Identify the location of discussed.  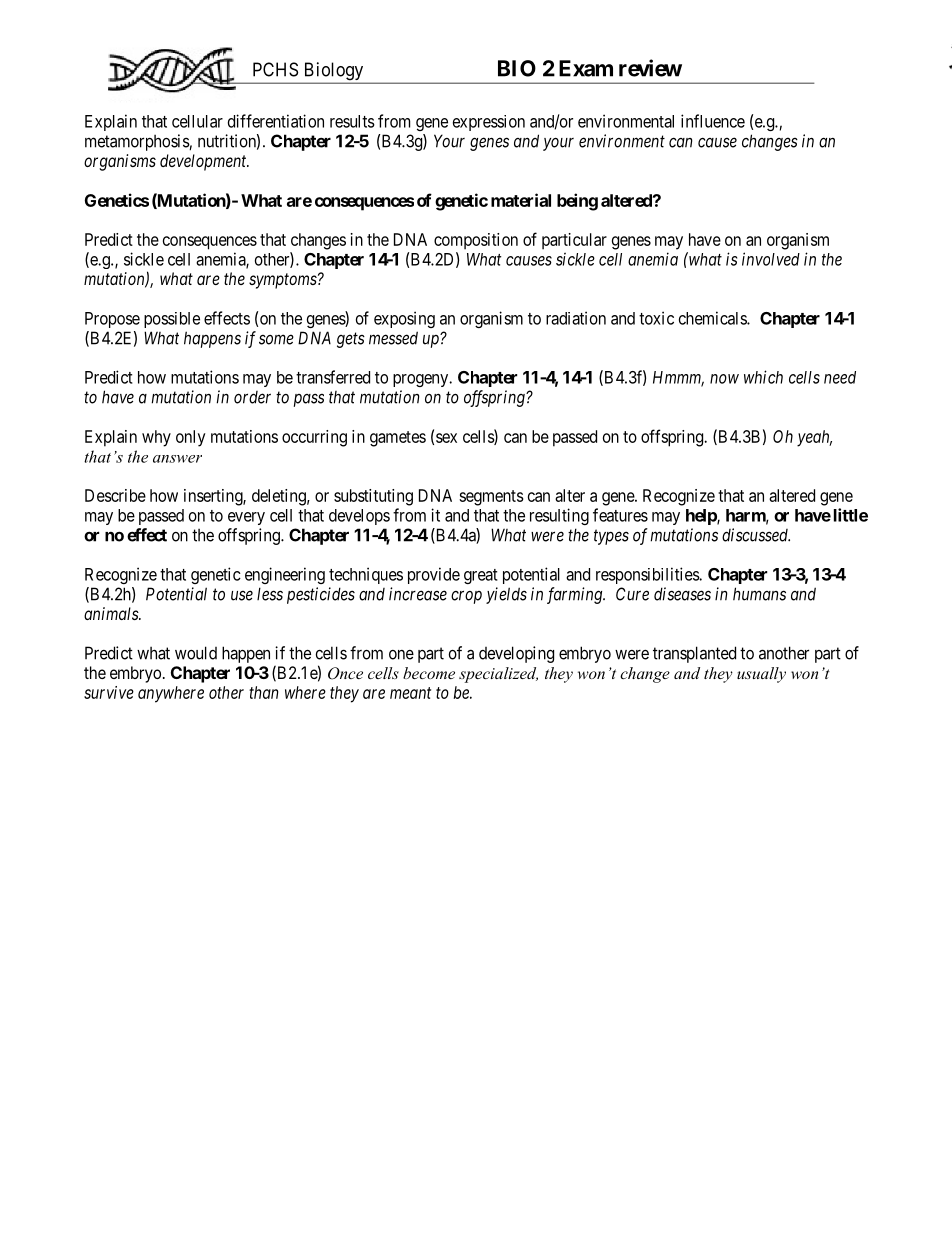
(756, 535).
